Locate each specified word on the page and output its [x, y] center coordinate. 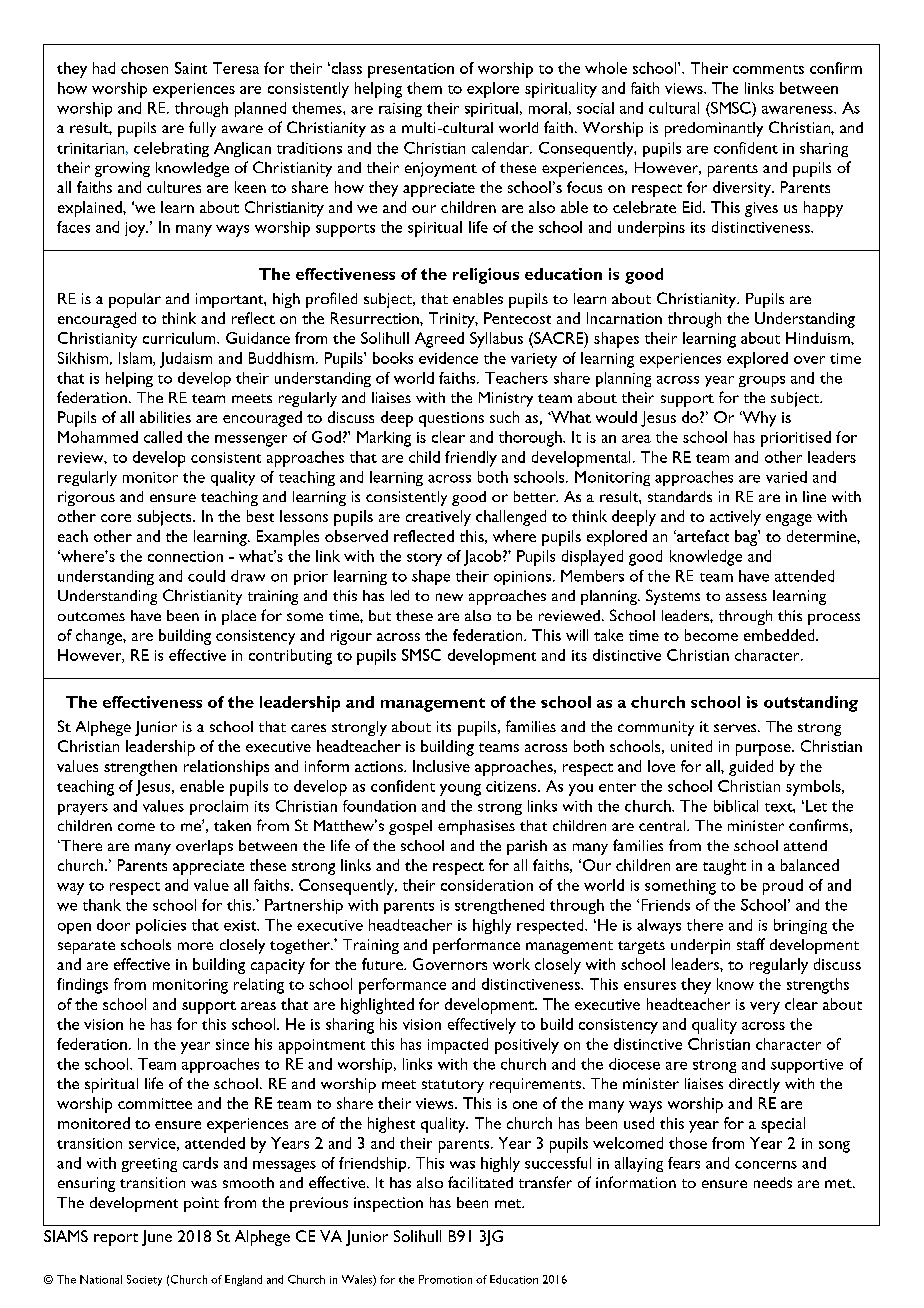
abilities [165, 417]
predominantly [714, 129]
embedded [780, 635]
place [239, 617]
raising [400, 110]
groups [762, 381]
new [449, 597]
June [157, 1238]
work [511, 964]
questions [451, 419]
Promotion [445, 1279]
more [195, 946]
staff [751, 944]
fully [202, 129]
